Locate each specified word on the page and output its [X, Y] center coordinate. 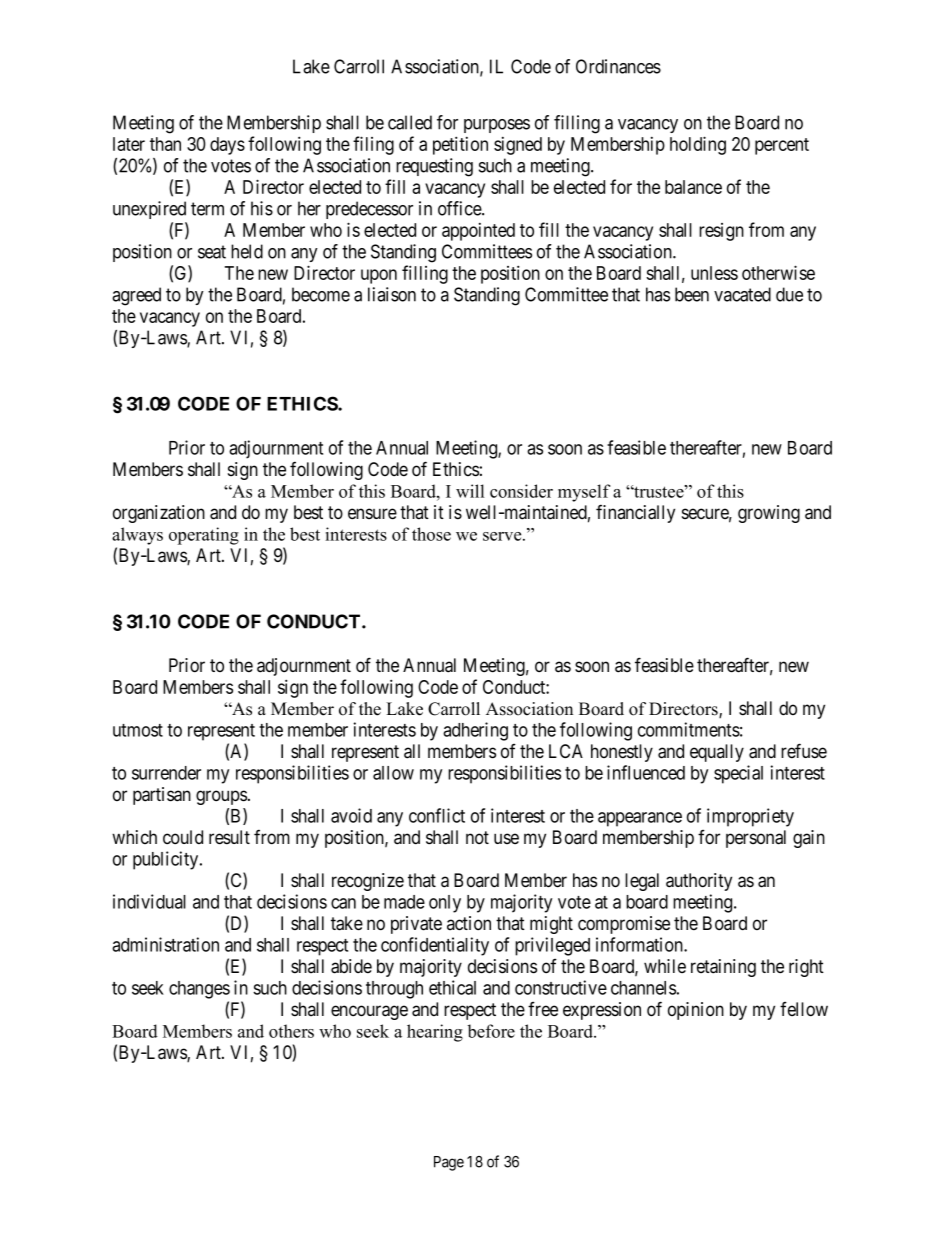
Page [449, 1163]
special [738, 774]
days [227, 146]
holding [698, 145]
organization [159, 514]
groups [221, 797]
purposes [497, 126]
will [470, 491]
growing [769, 514]
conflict [437, 815]
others [291, 1031]
